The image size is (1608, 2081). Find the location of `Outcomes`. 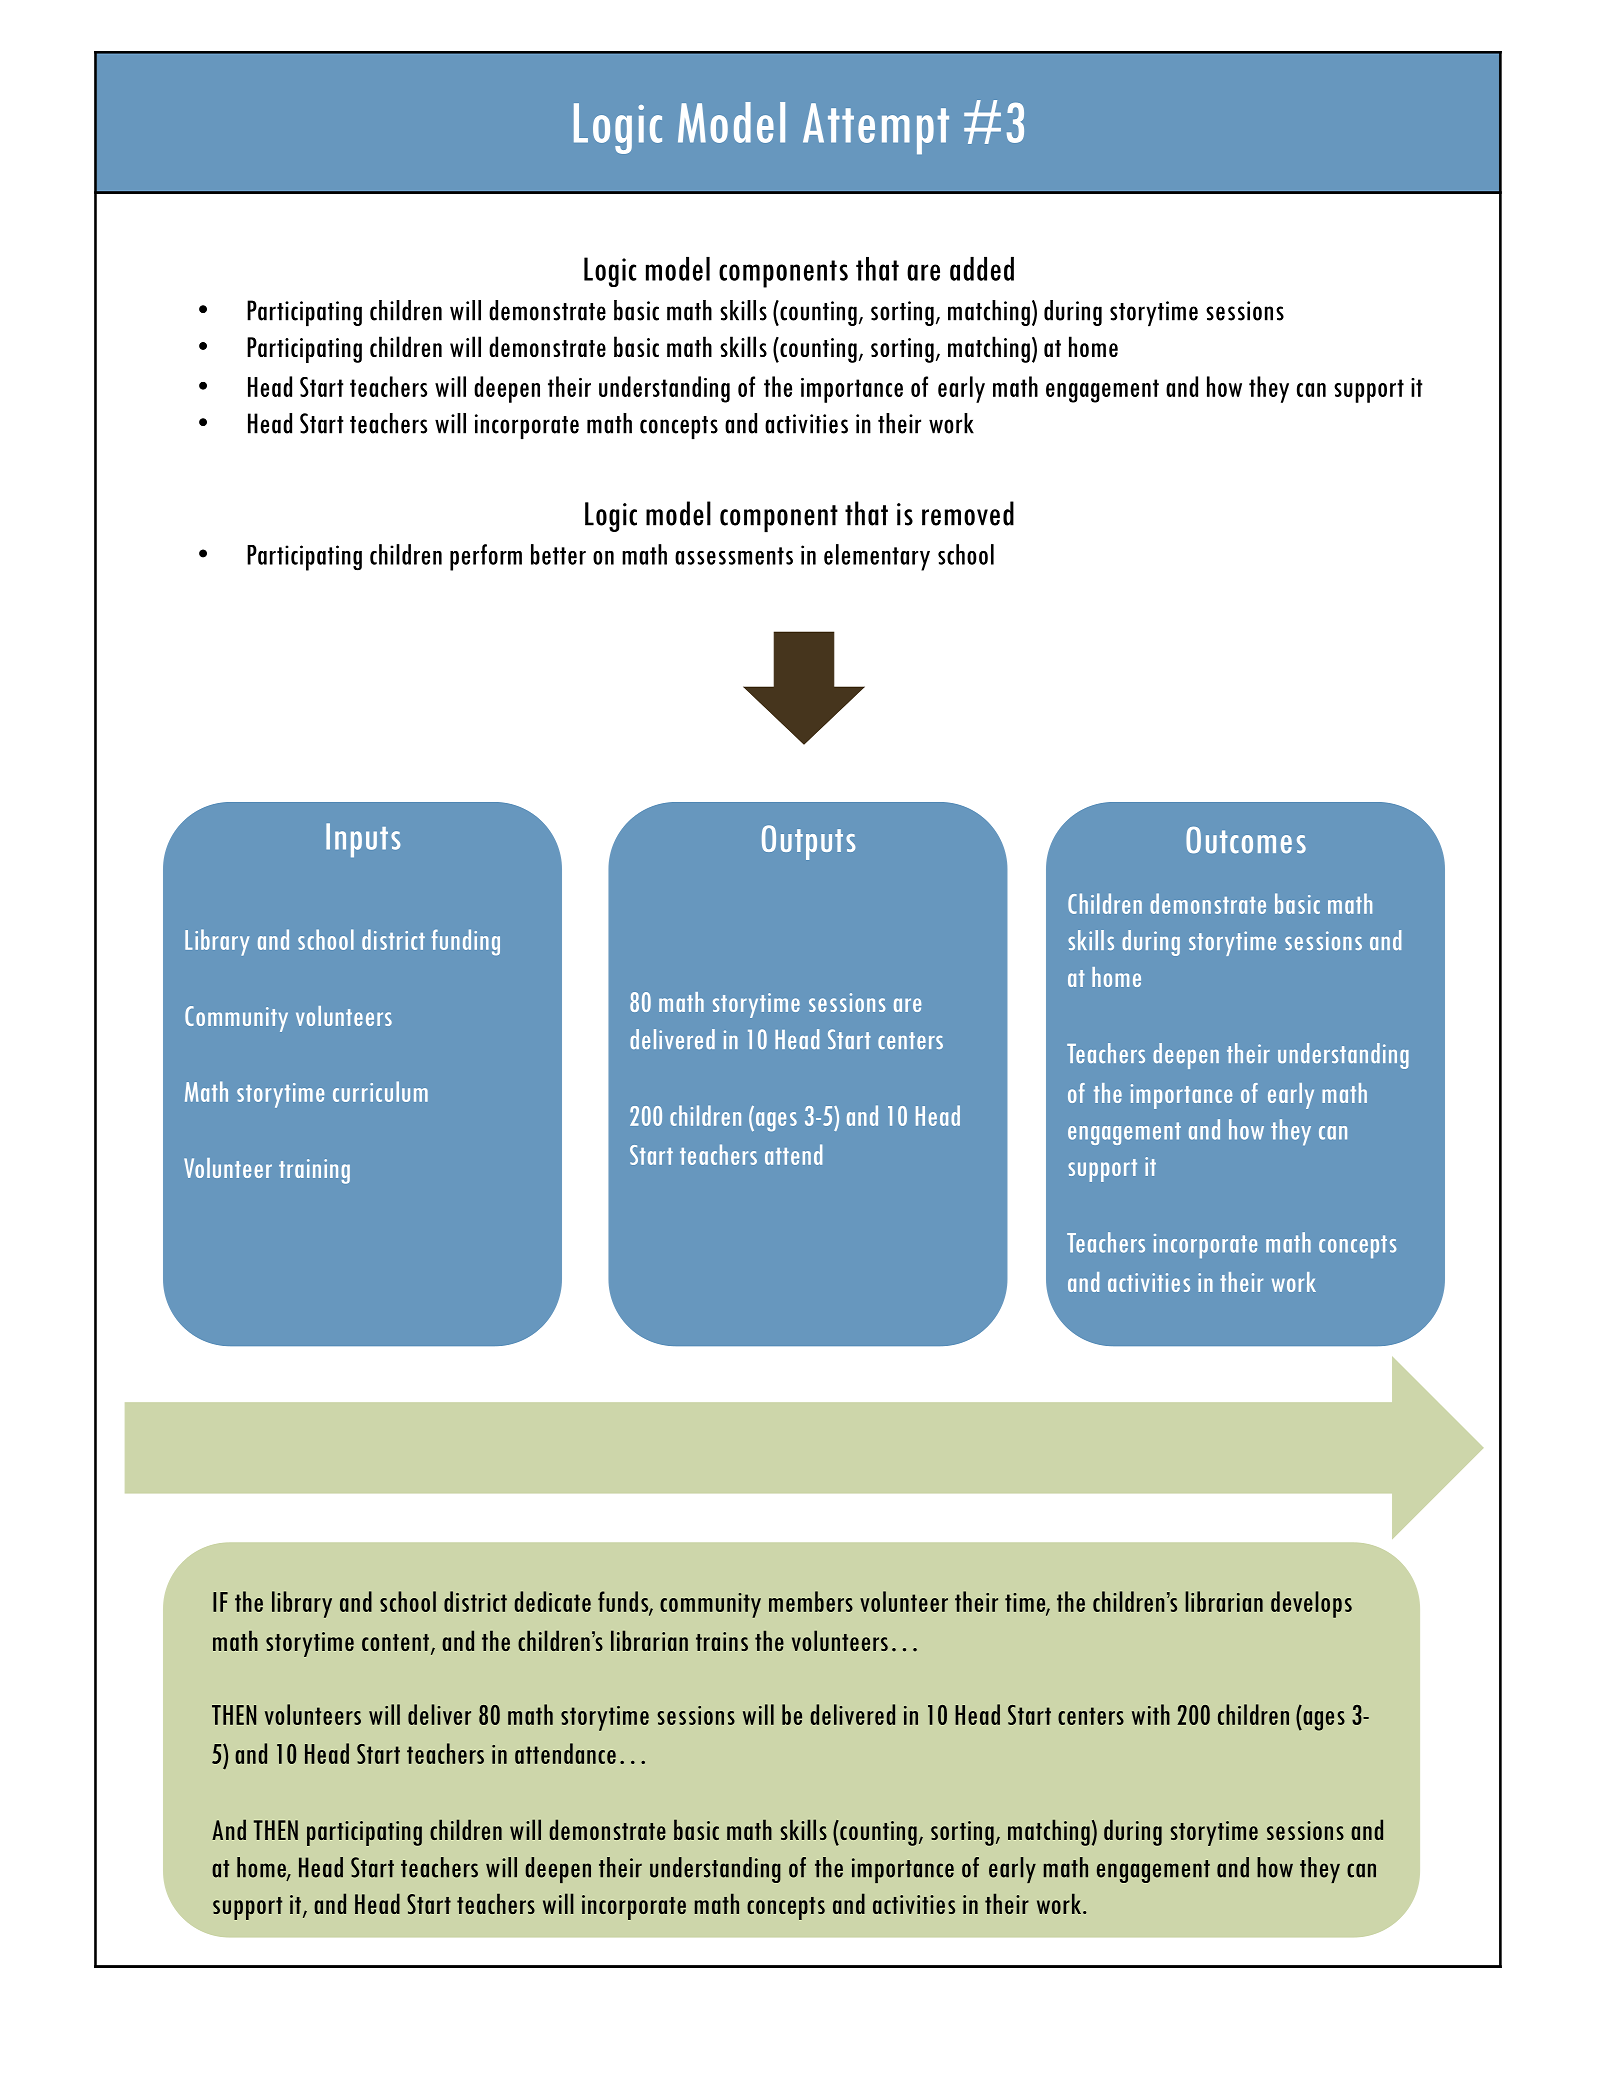

Outcomes is located at coordinates (1246, 840).
